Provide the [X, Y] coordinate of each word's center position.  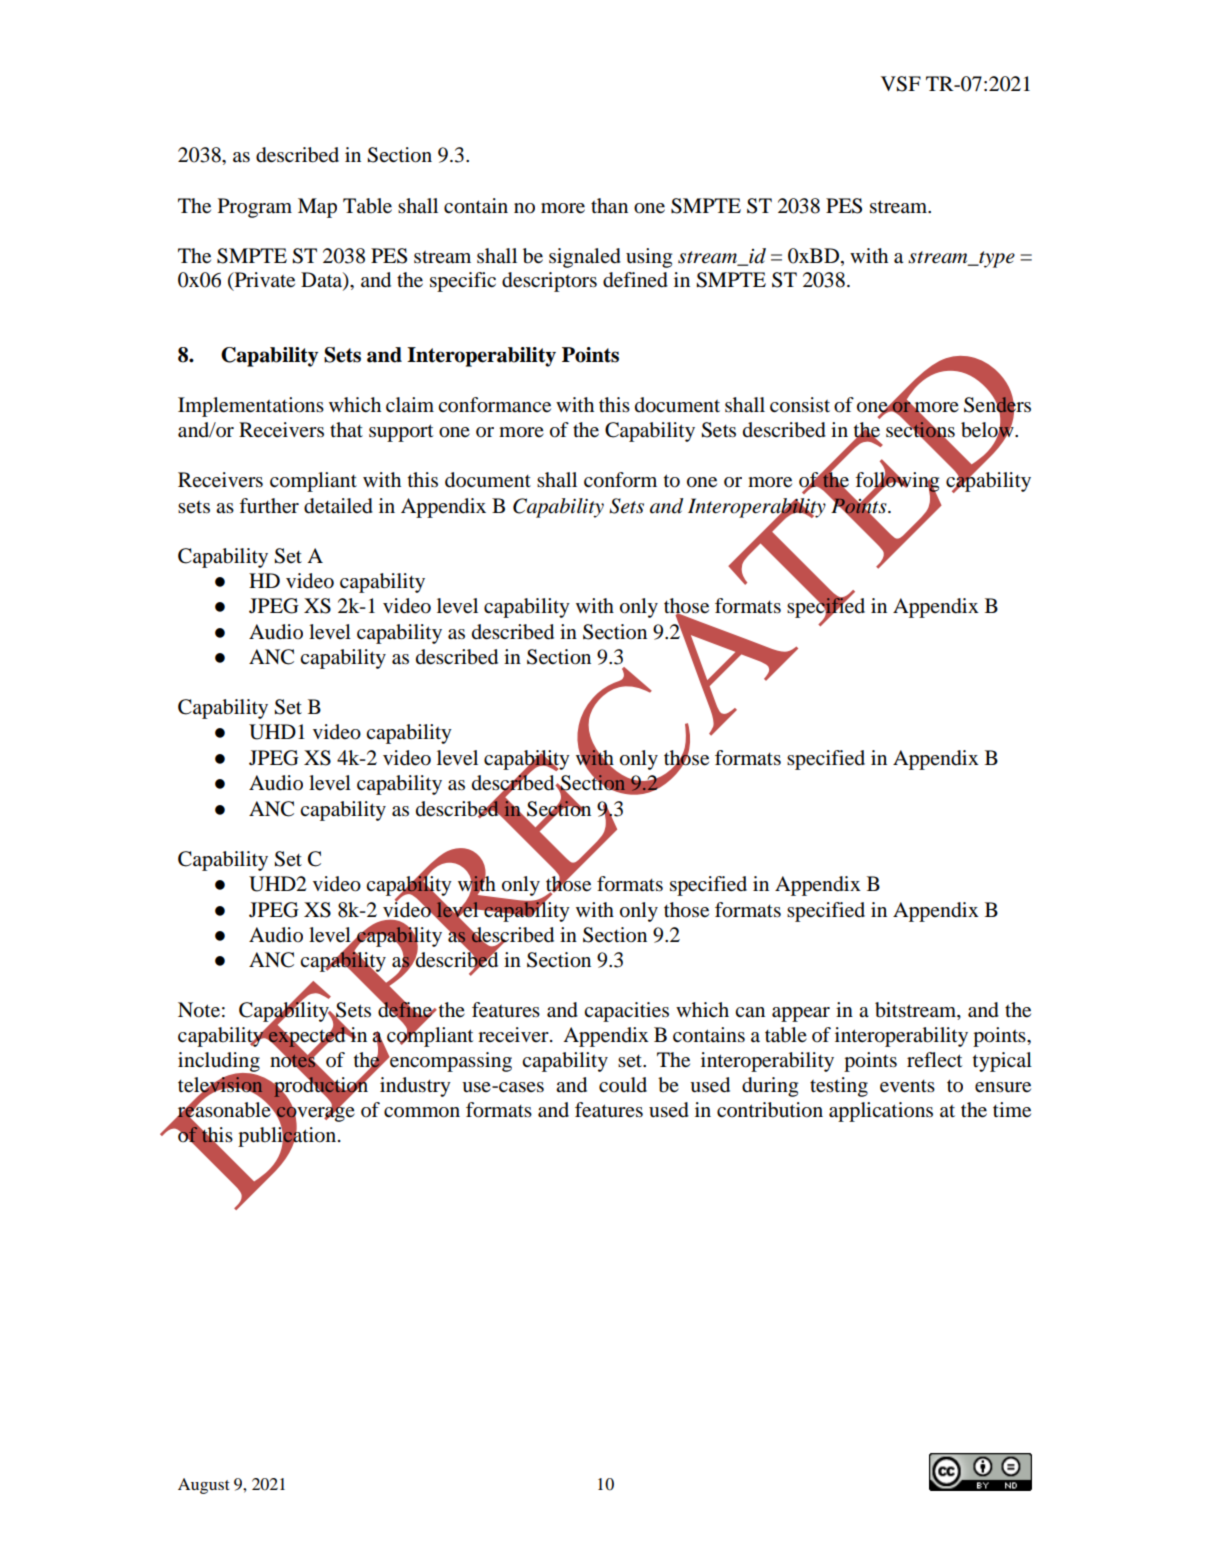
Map [317, 208]
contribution [770, 1110]
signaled [585, 258]
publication [288, 1137]
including [219, 1063]
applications [881, 1112]
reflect [934, 1059]
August [204, 1486]
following [897, 482]
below [988, 430]
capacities [626, 1012]
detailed [338, 506]
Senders [997, 405]
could [623, 1085]
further [269, 506]
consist [800, 405]
